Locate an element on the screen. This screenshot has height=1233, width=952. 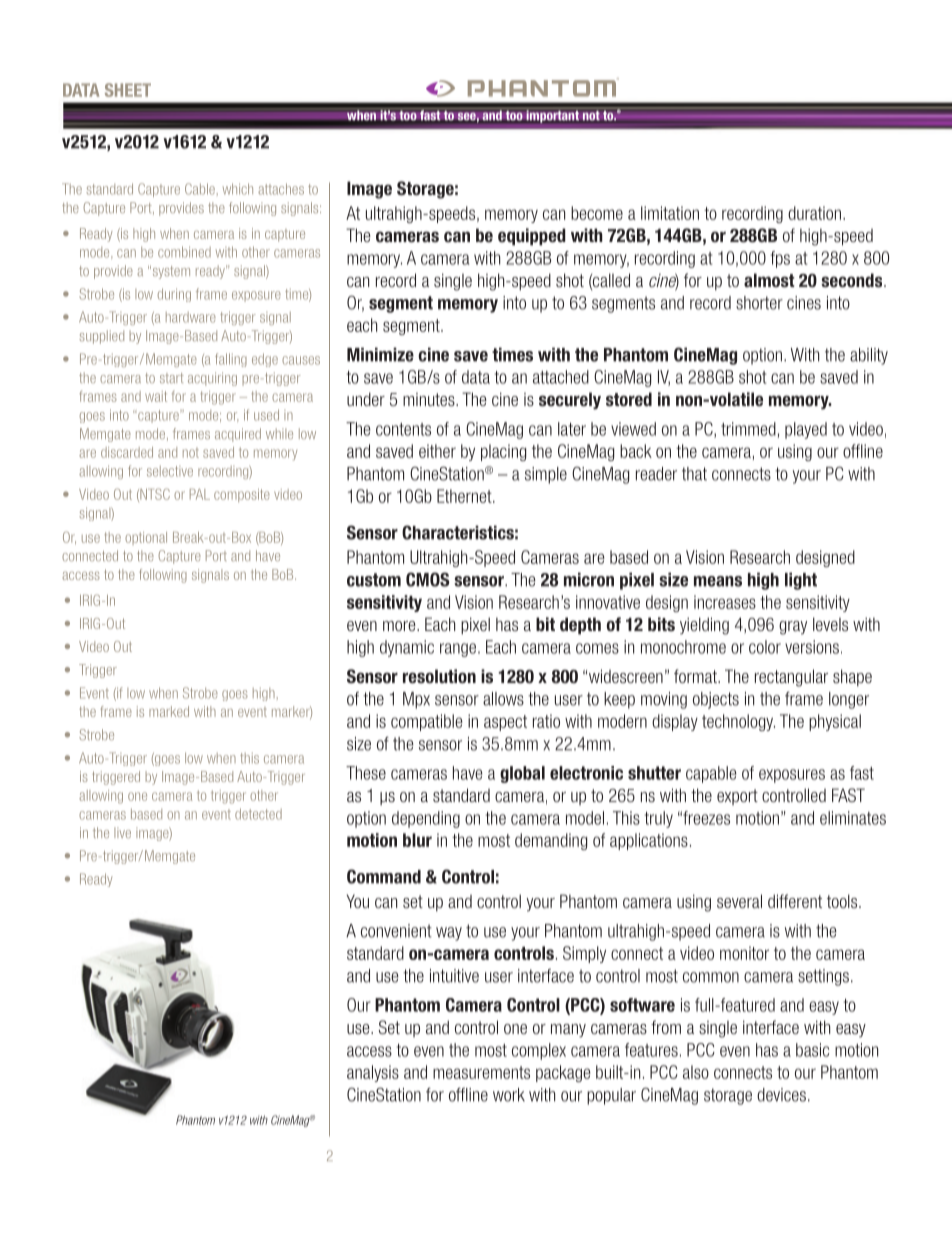
limitation is located at coordinates (670, 213).
